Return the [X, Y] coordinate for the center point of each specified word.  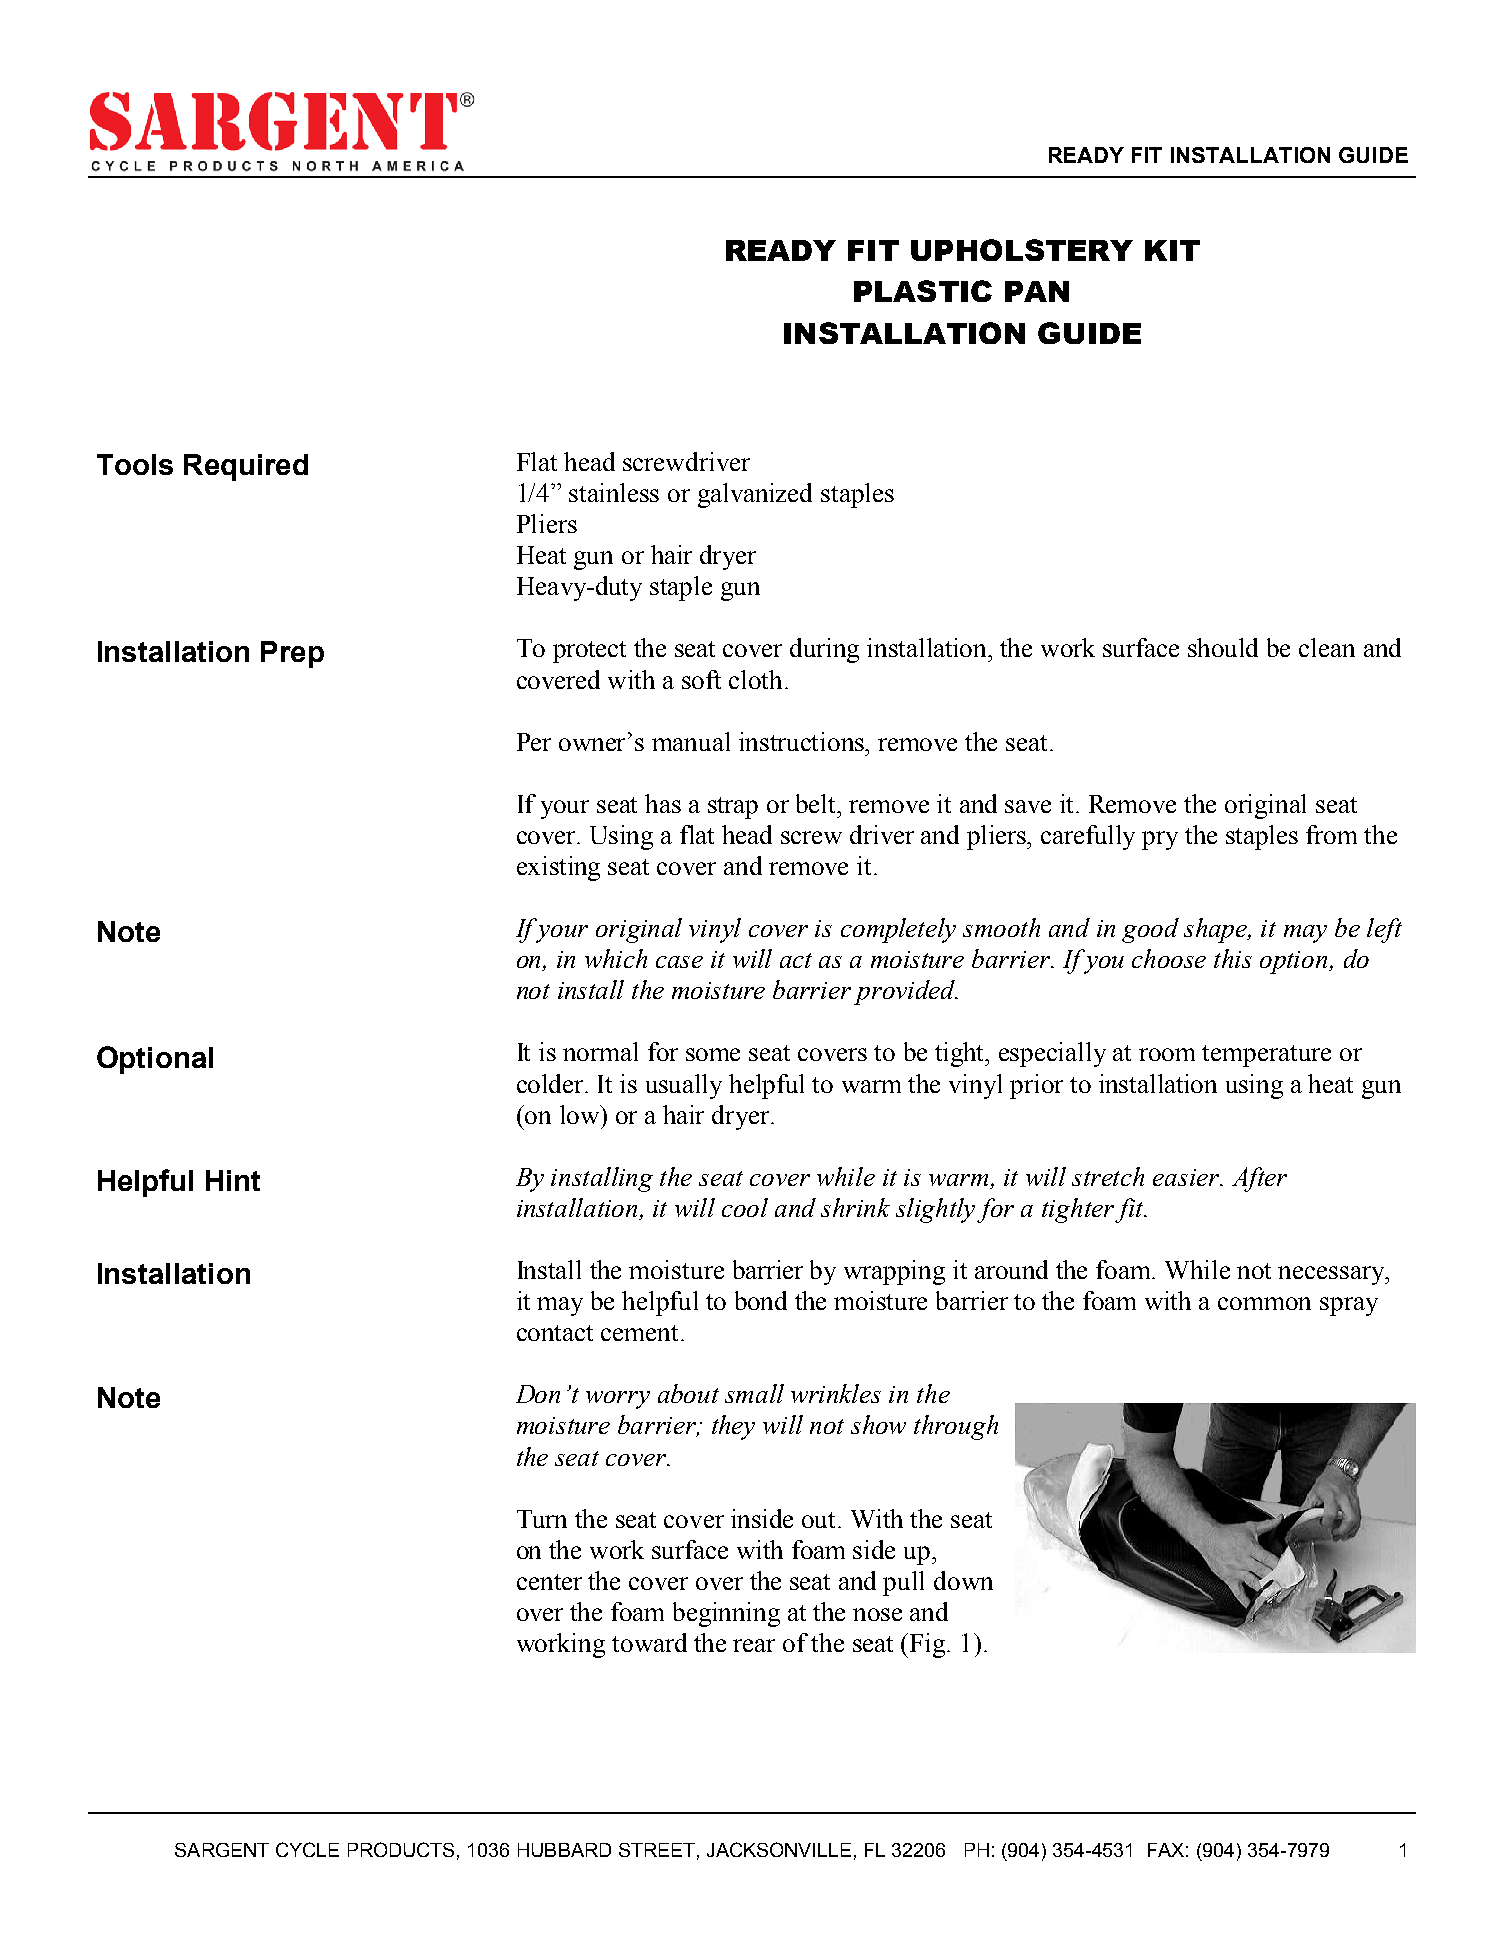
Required [246, 467]
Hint [233, 1180]
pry [1160, 840]
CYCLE [307, 1849]
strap [733, 808]
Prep [292, 654]
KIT [1172, 250]
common [1264, 1303]
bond [761, 1300]
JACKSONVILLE [779, 1849]
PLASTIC [923, 291]
